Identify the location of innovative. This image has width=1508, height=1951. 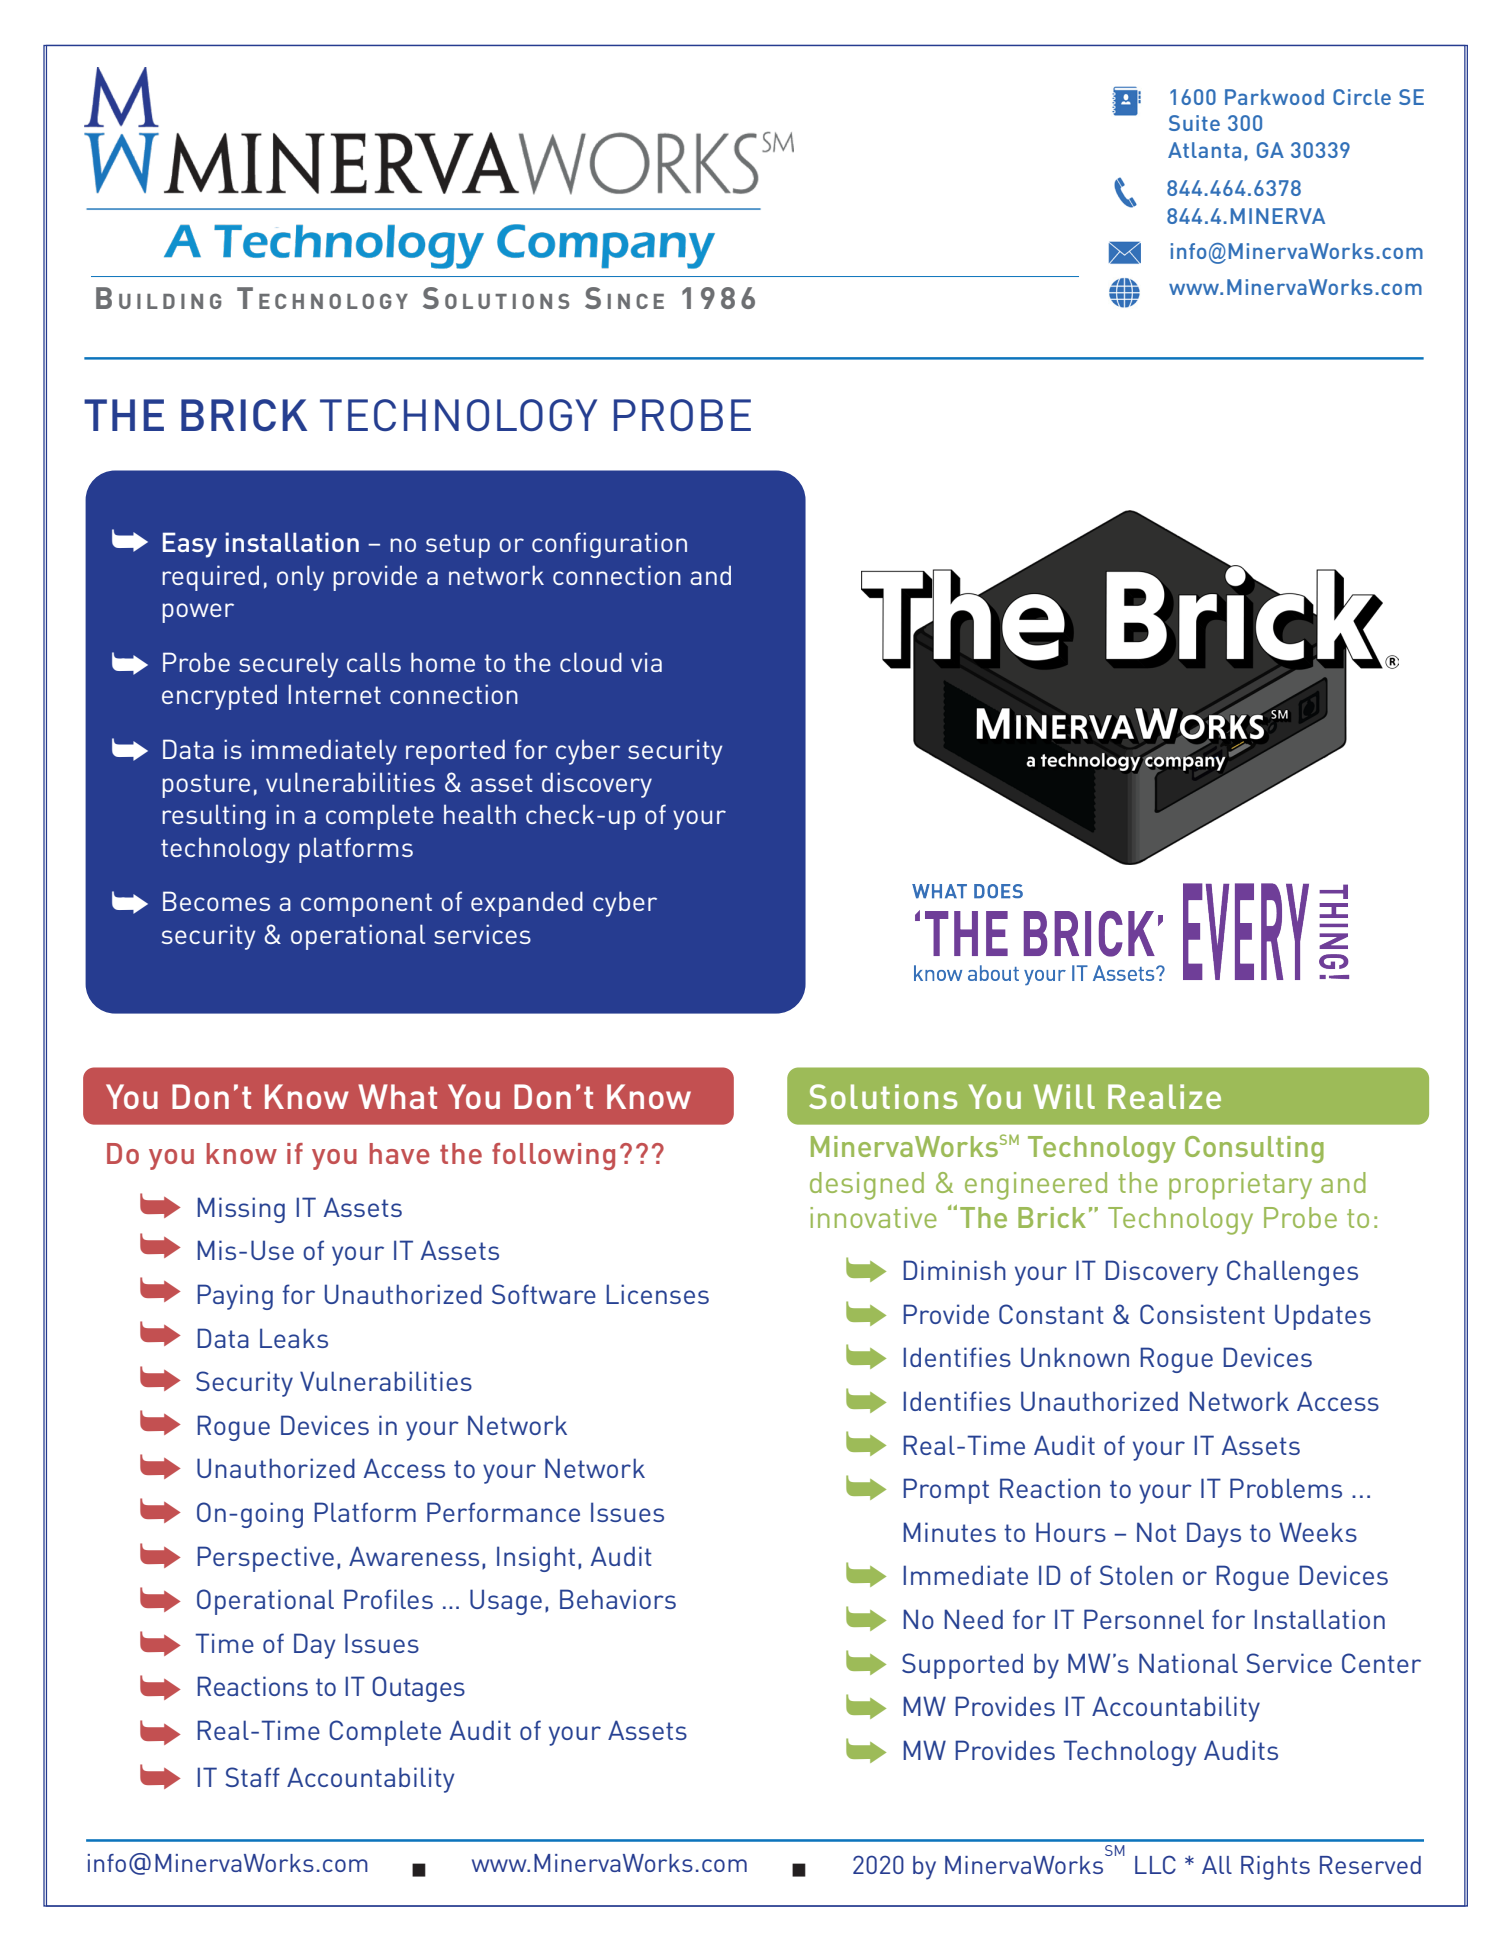
(873, 1217).
